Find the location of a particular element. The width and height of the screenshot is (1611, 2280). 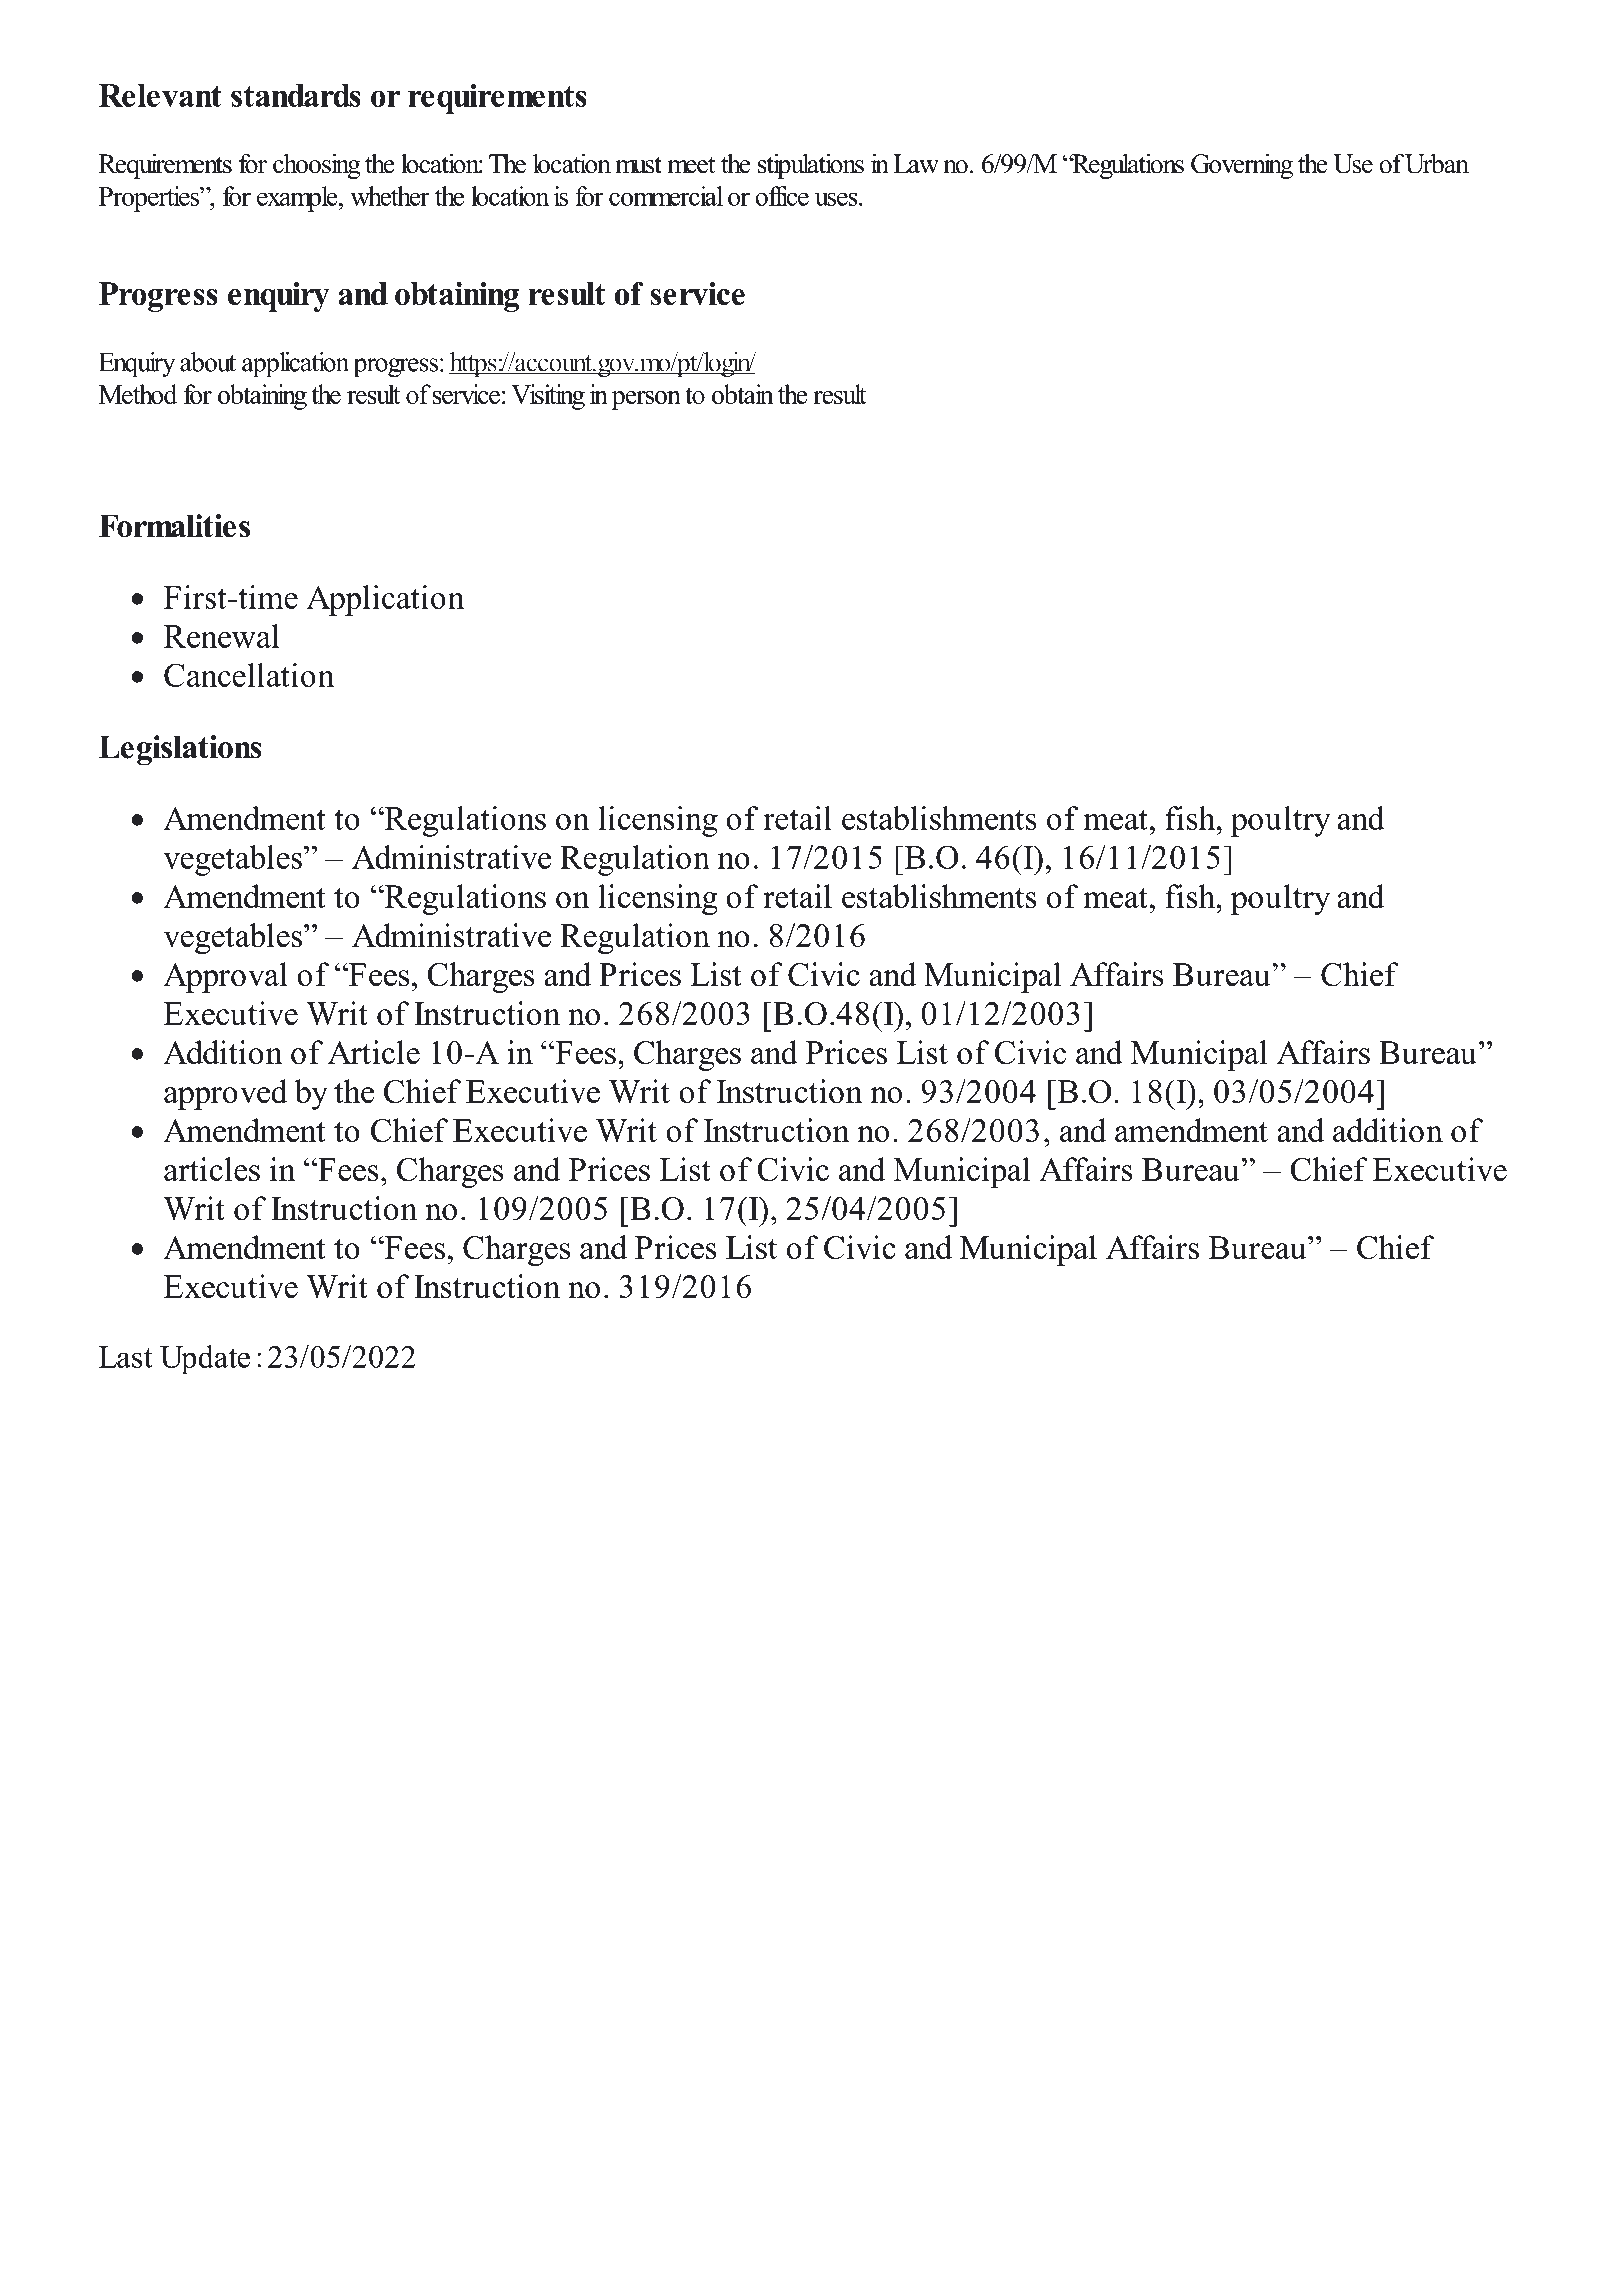

Formalities is located at coordinates (174, 526).
